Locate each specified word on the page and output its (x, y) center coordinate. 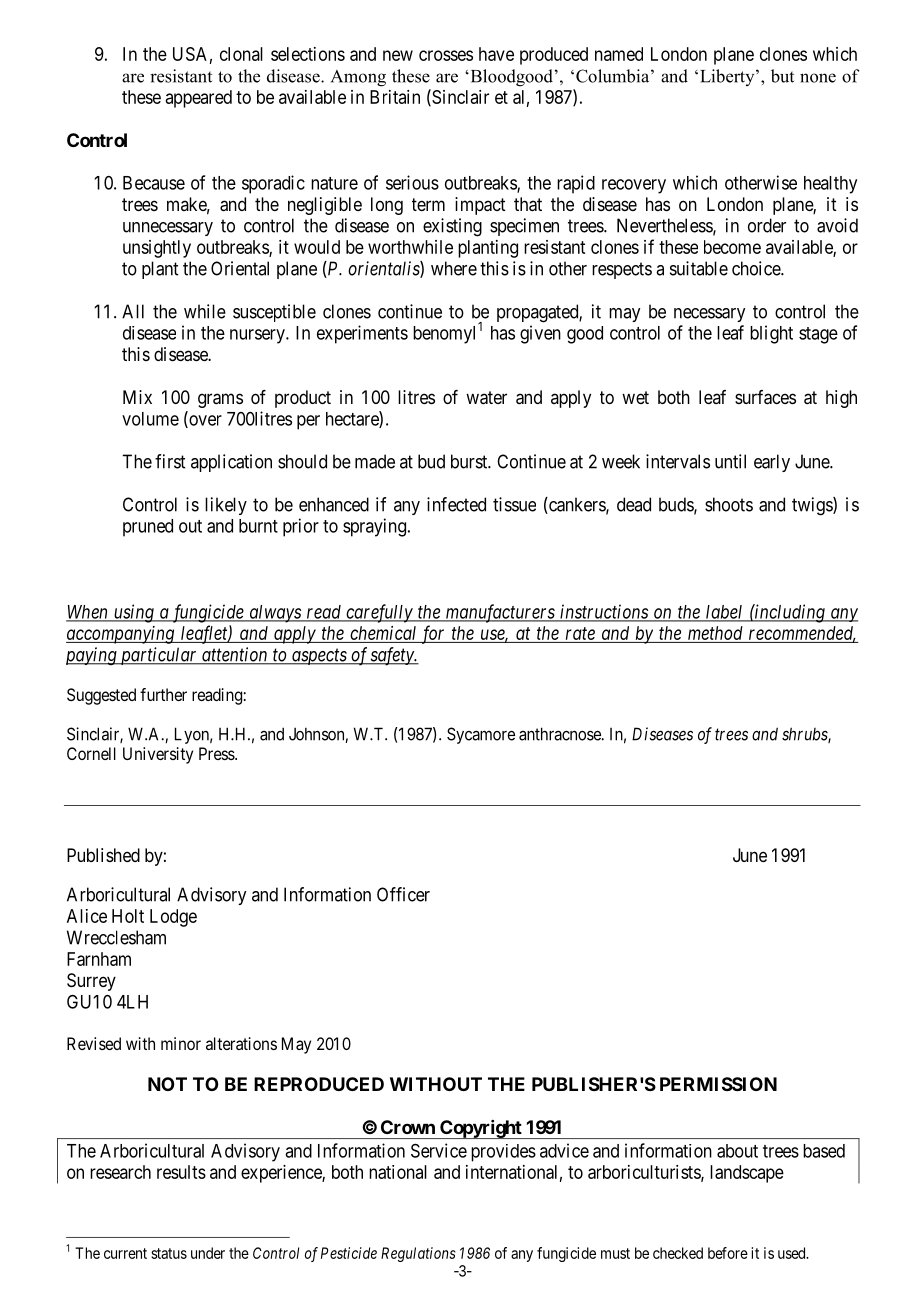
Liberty (728, 77)
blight (771, 334)
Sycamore (481, 735)
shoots (729, 504)
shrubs (805, 735)
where (454, 268)
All (133, 311)
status (169, 1253)
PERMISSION (718, 1084)
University (158, 755)
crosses (446, 55)
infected (456, 504)
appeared (199, 99)
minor (181, 1043)
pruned (148, 528)
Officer (403, 894)
